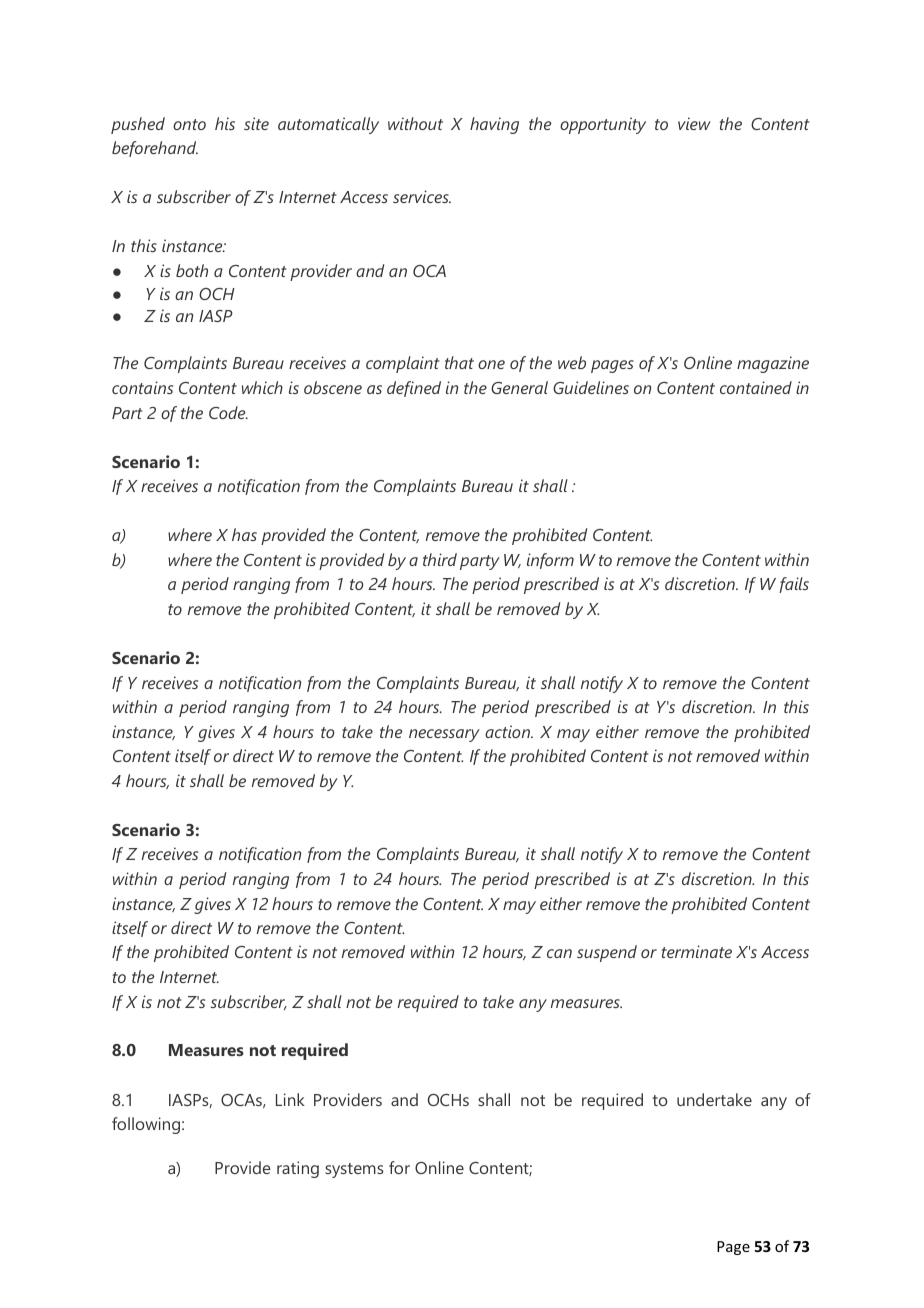 This document has width=924, height=1308. Describe the element at coordinates (756, 387) in the document. I see `contained` at that location.
